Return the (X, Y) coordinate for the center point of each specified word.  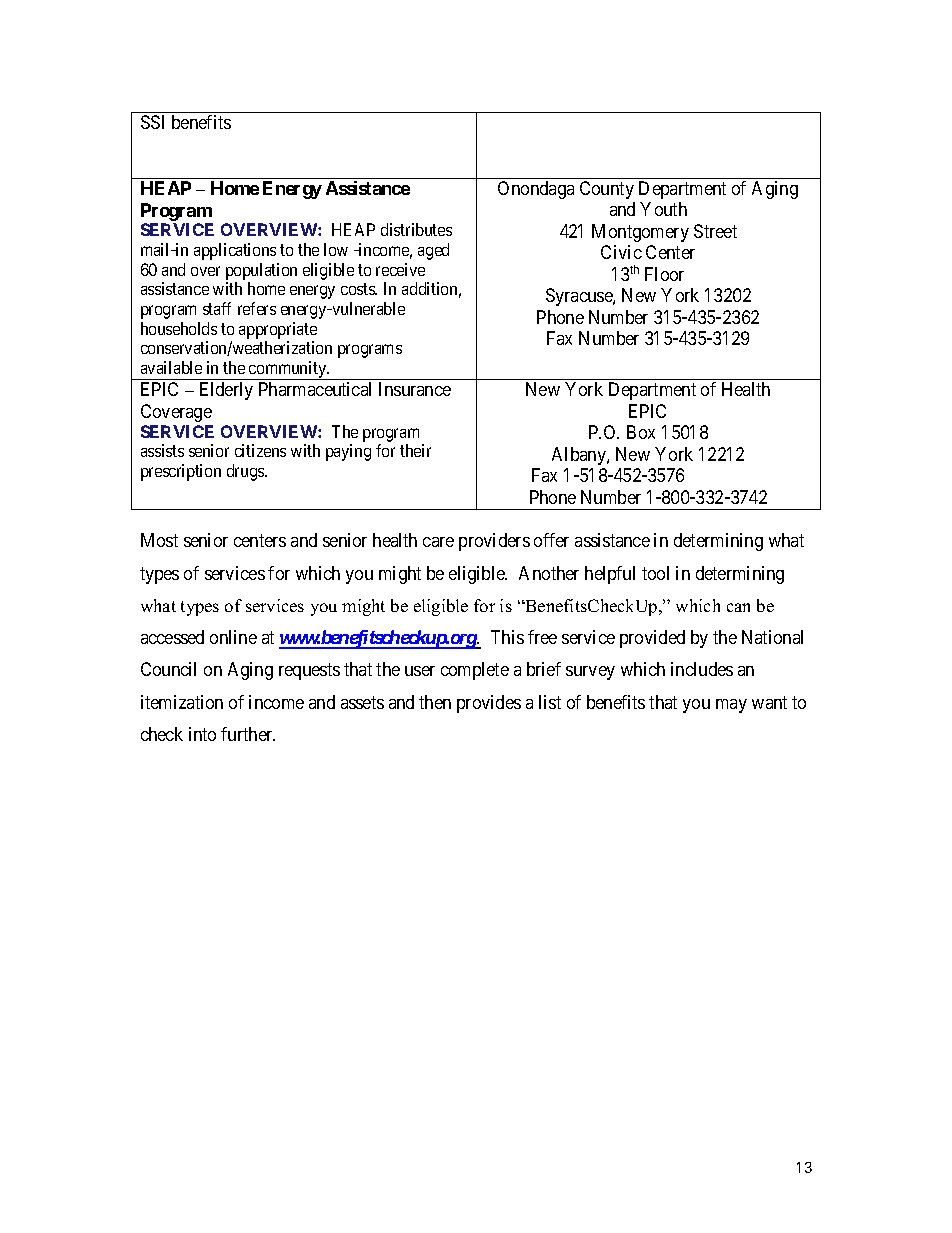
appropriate (278, 332)
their (415, 450)
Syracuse (580, 297)
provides (489, 704)
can (738, 607)
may (731, 706)
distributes (416, 229)
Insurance (415, 389)
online (233, 637)
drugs (246, 472)
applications (235, 251)
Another (549, 573)
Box (641, 432)
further (248, 734)
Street (715, 231)
